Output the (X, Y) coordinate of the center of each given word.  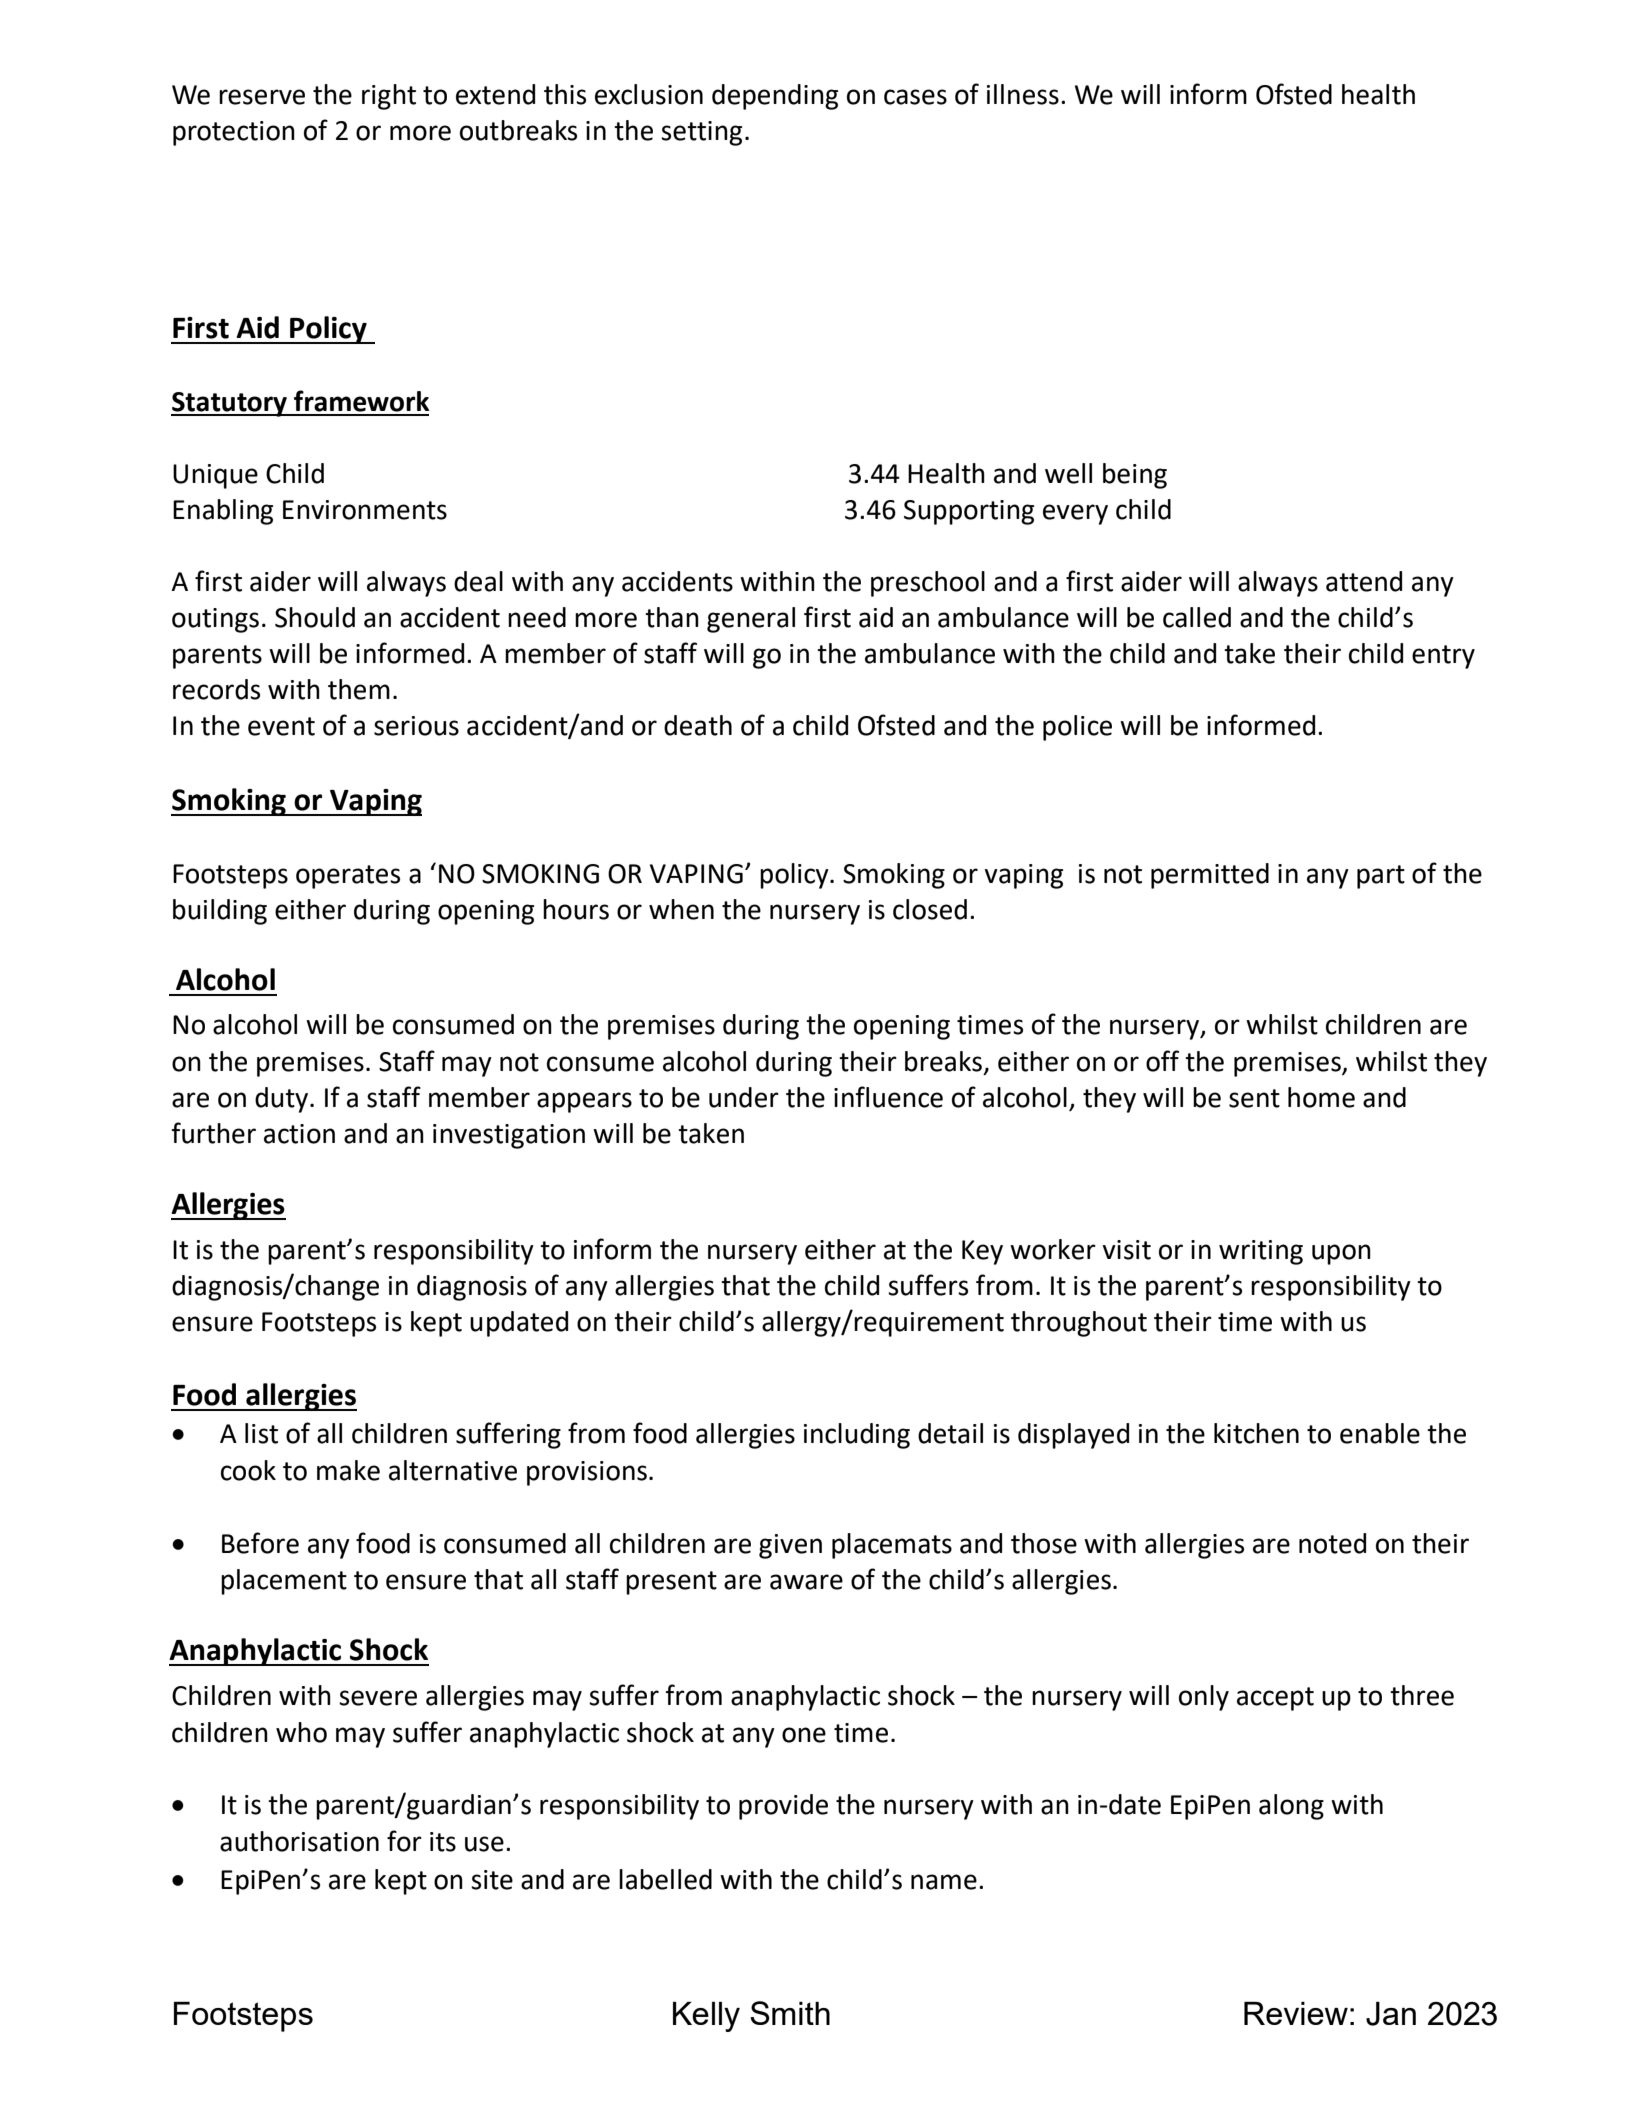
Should (315, 617)
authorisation (299, 1841)
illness (1023, 94)
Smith (790, 2013)
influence (888, 1097)
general (751, 620)
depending (775, 97)
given (790, 1546)
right (389, 97)
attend (1364, 581)
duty (281, 1100)
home (1321, 1097)
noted (1332, 1543)
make (348, 1470)
